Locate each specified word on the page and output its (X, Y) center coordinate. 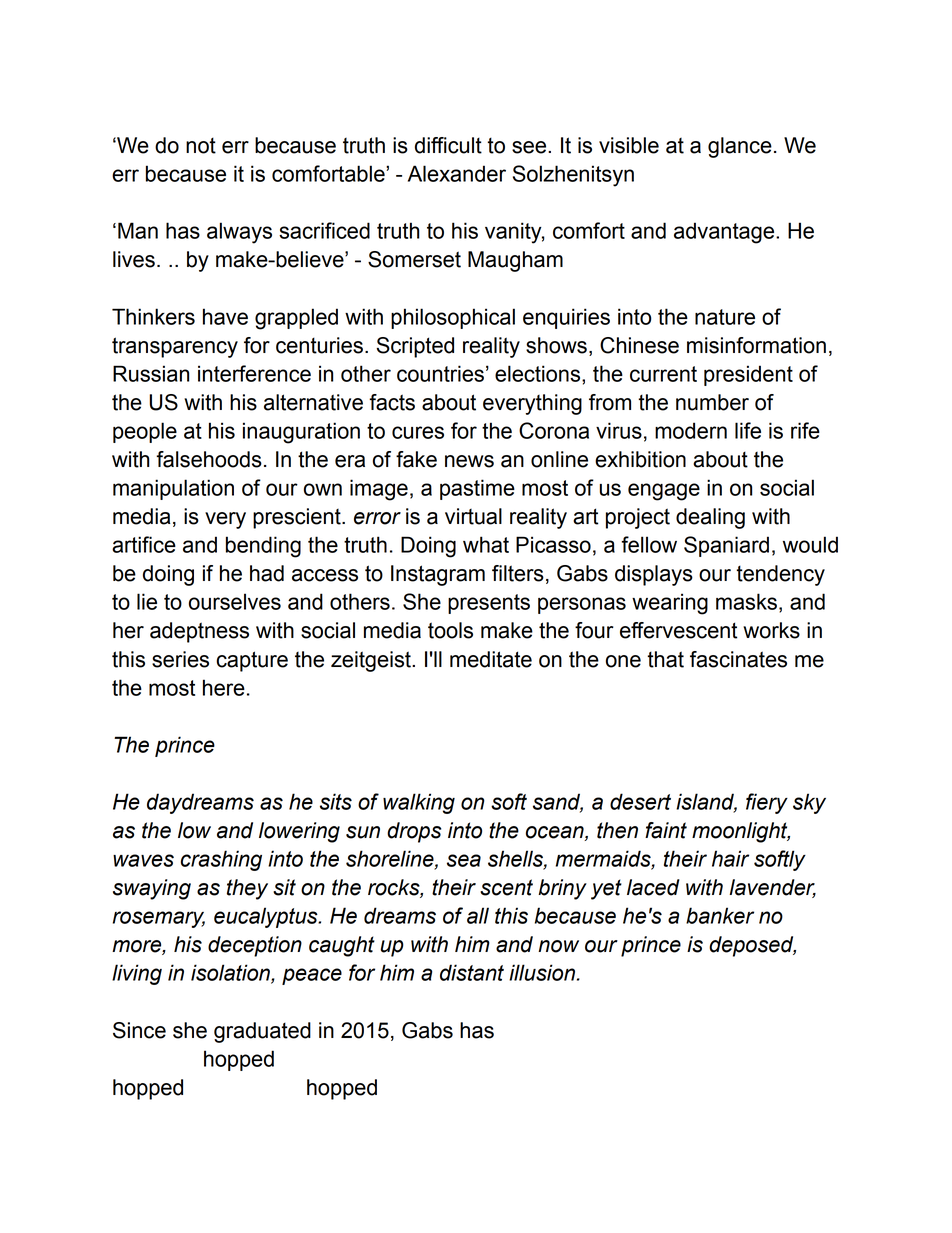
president (748, 375)
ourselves (235, 601)
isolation (231, 973)
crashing (221, 860)
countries (440, 373)
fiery (767, 803)
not (201, 146)
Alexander (457, 173)
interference (254, 373)
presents (489, 604)
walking (419, 803)
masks (746, 601)
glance (740, 147)
